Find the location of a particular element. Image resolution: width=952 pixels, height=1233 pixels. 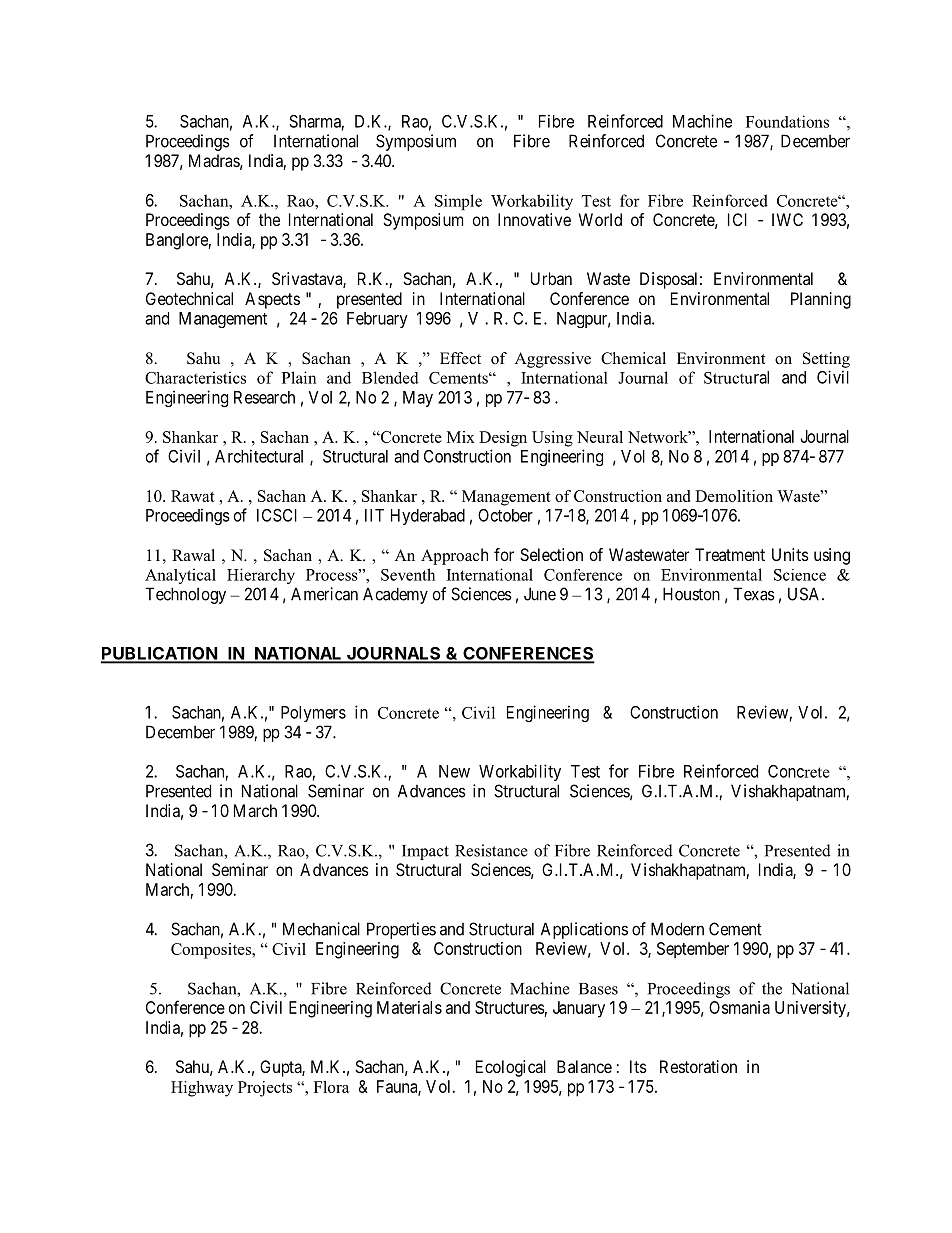

Aspects is located at coordinates (272, 300).
